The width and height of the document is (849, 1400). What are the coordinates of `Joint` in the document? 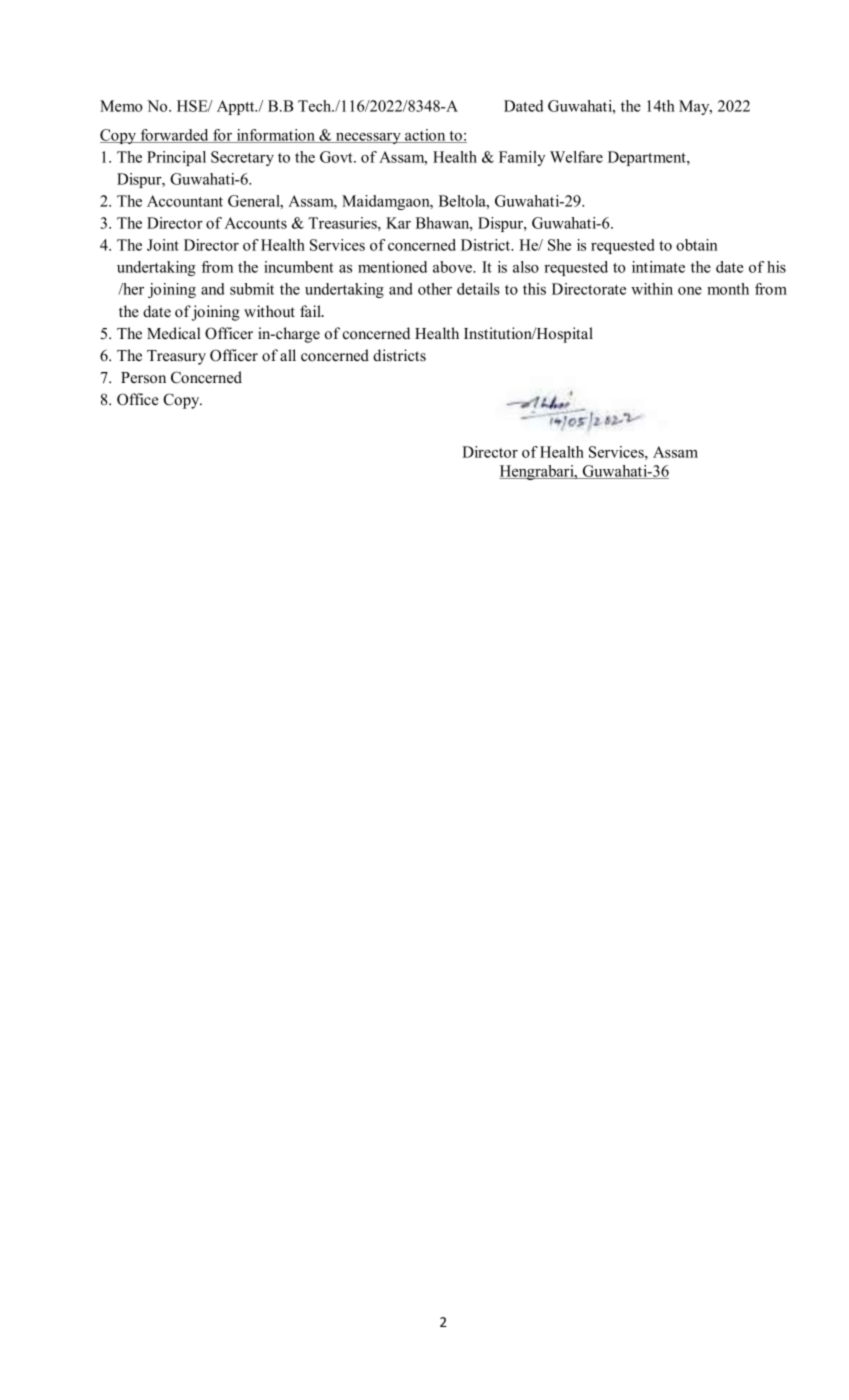 It's located at (163, 245).
